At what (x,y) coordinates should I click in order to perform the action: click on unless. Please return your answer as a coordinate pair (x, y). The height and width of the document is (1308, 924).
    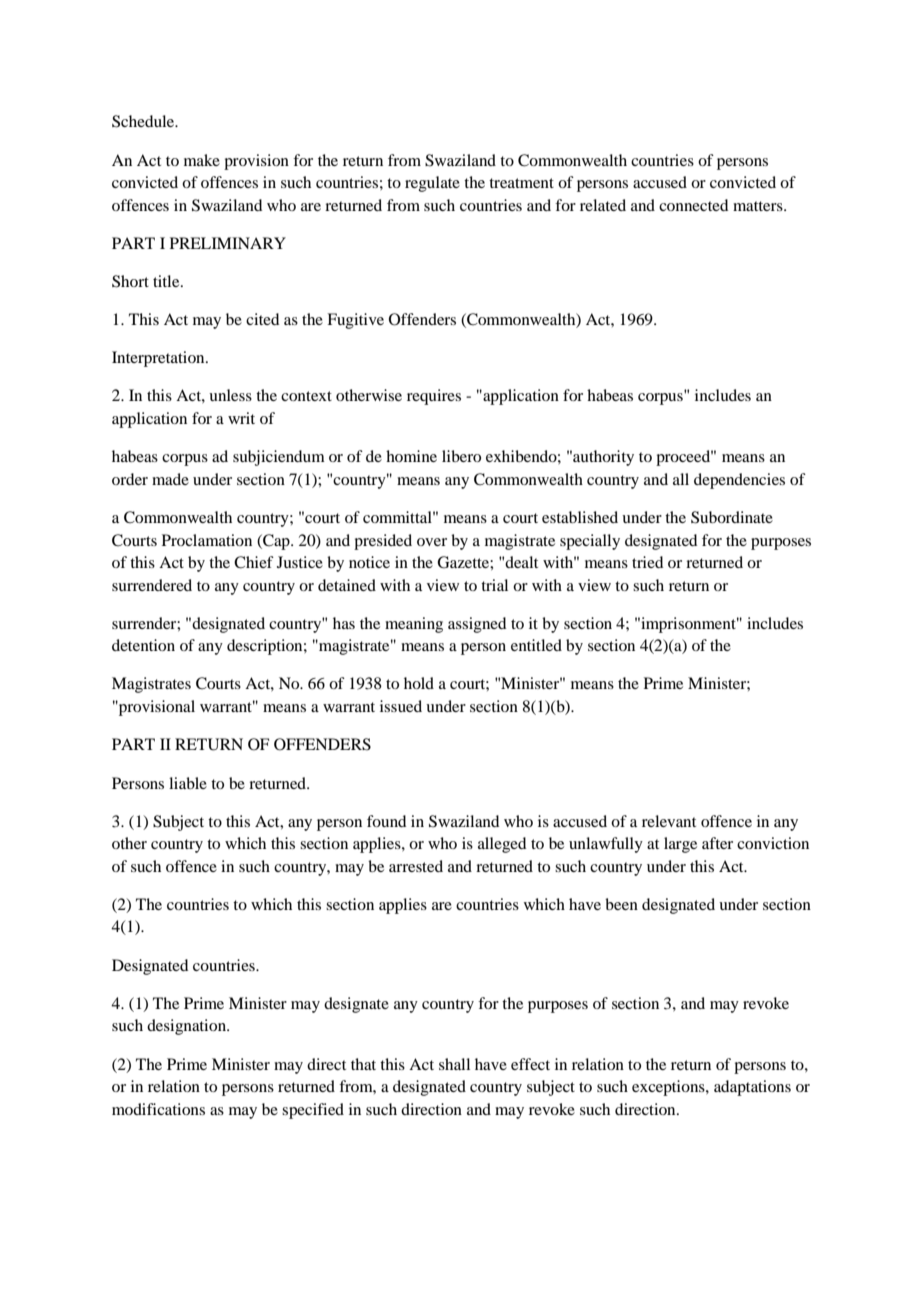
    Looking at the image, I should click on (230, 395).
